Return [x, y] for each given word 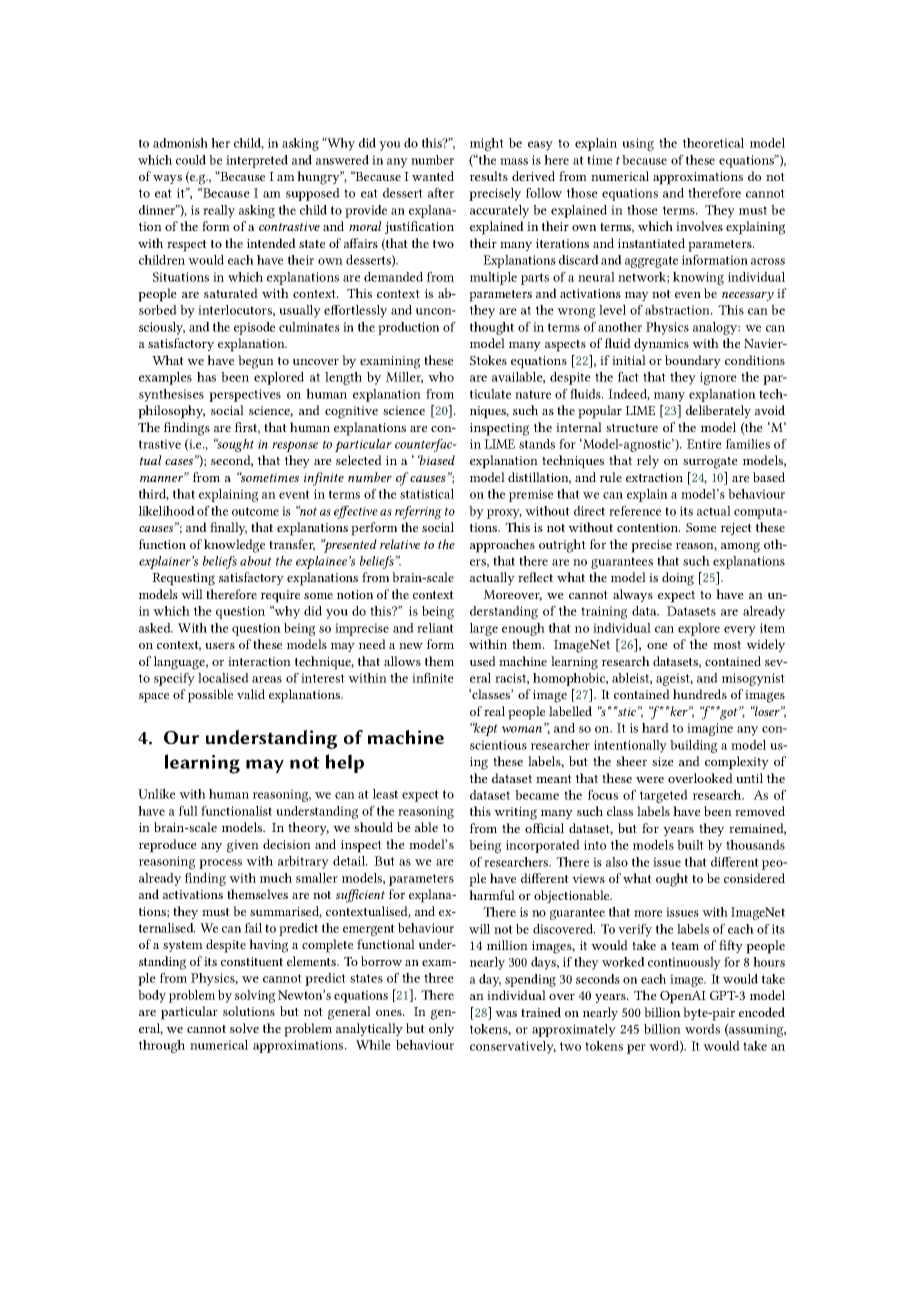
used [483, 661]
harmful [492, 895]
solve [244, 1028]
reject [736, 529]
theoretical [713, 143]
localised [223, 678]
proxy [504, 514]
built [690, 845]
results [489, 176]
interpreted [257, 161]
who [441, 377]
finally [228, 528]
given [243, 846]
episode [254, 328]
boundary [693, 361]
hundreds [700, 694]
